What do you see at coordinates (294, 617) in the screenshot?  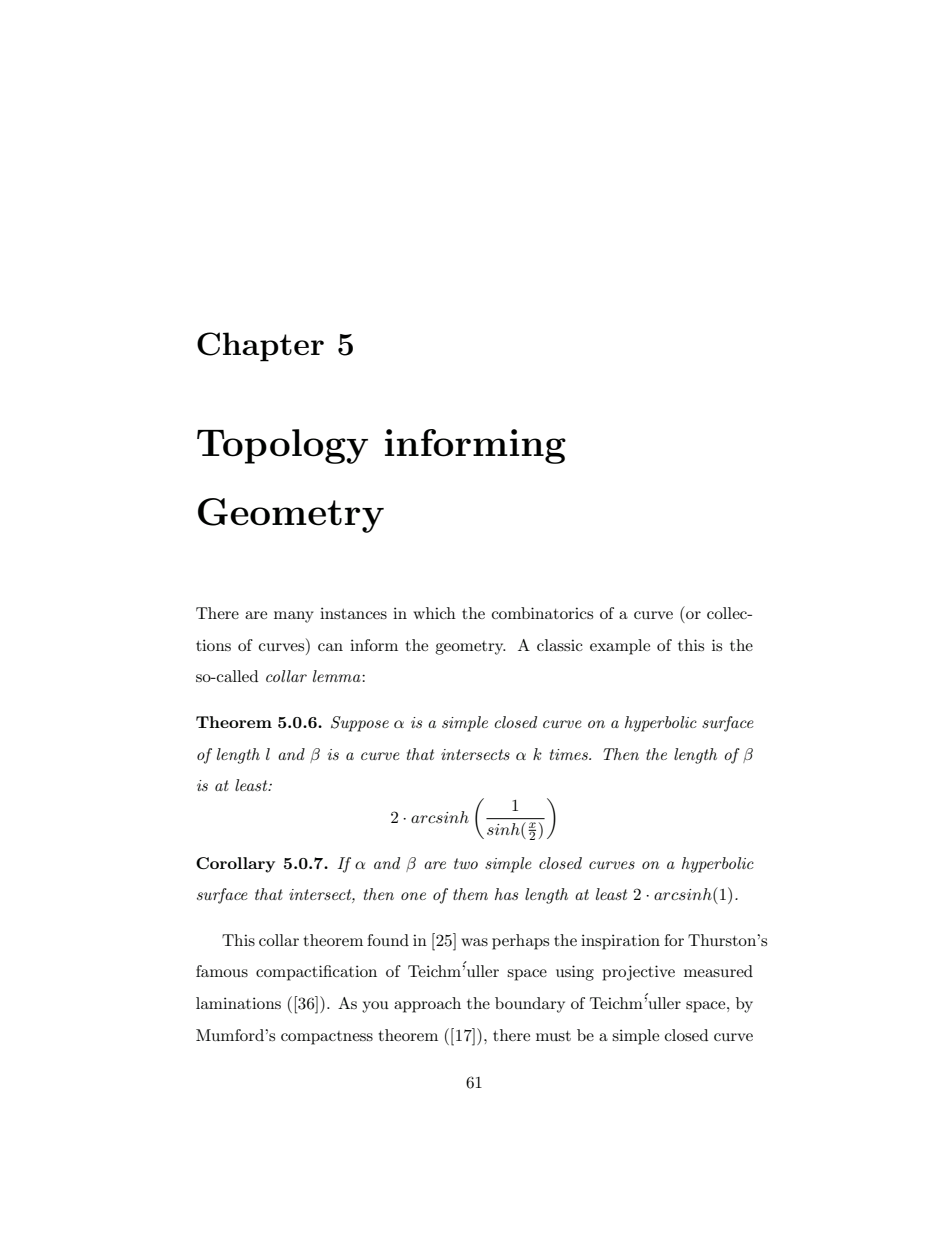 I see `many` at bounding box center [294, 617].
